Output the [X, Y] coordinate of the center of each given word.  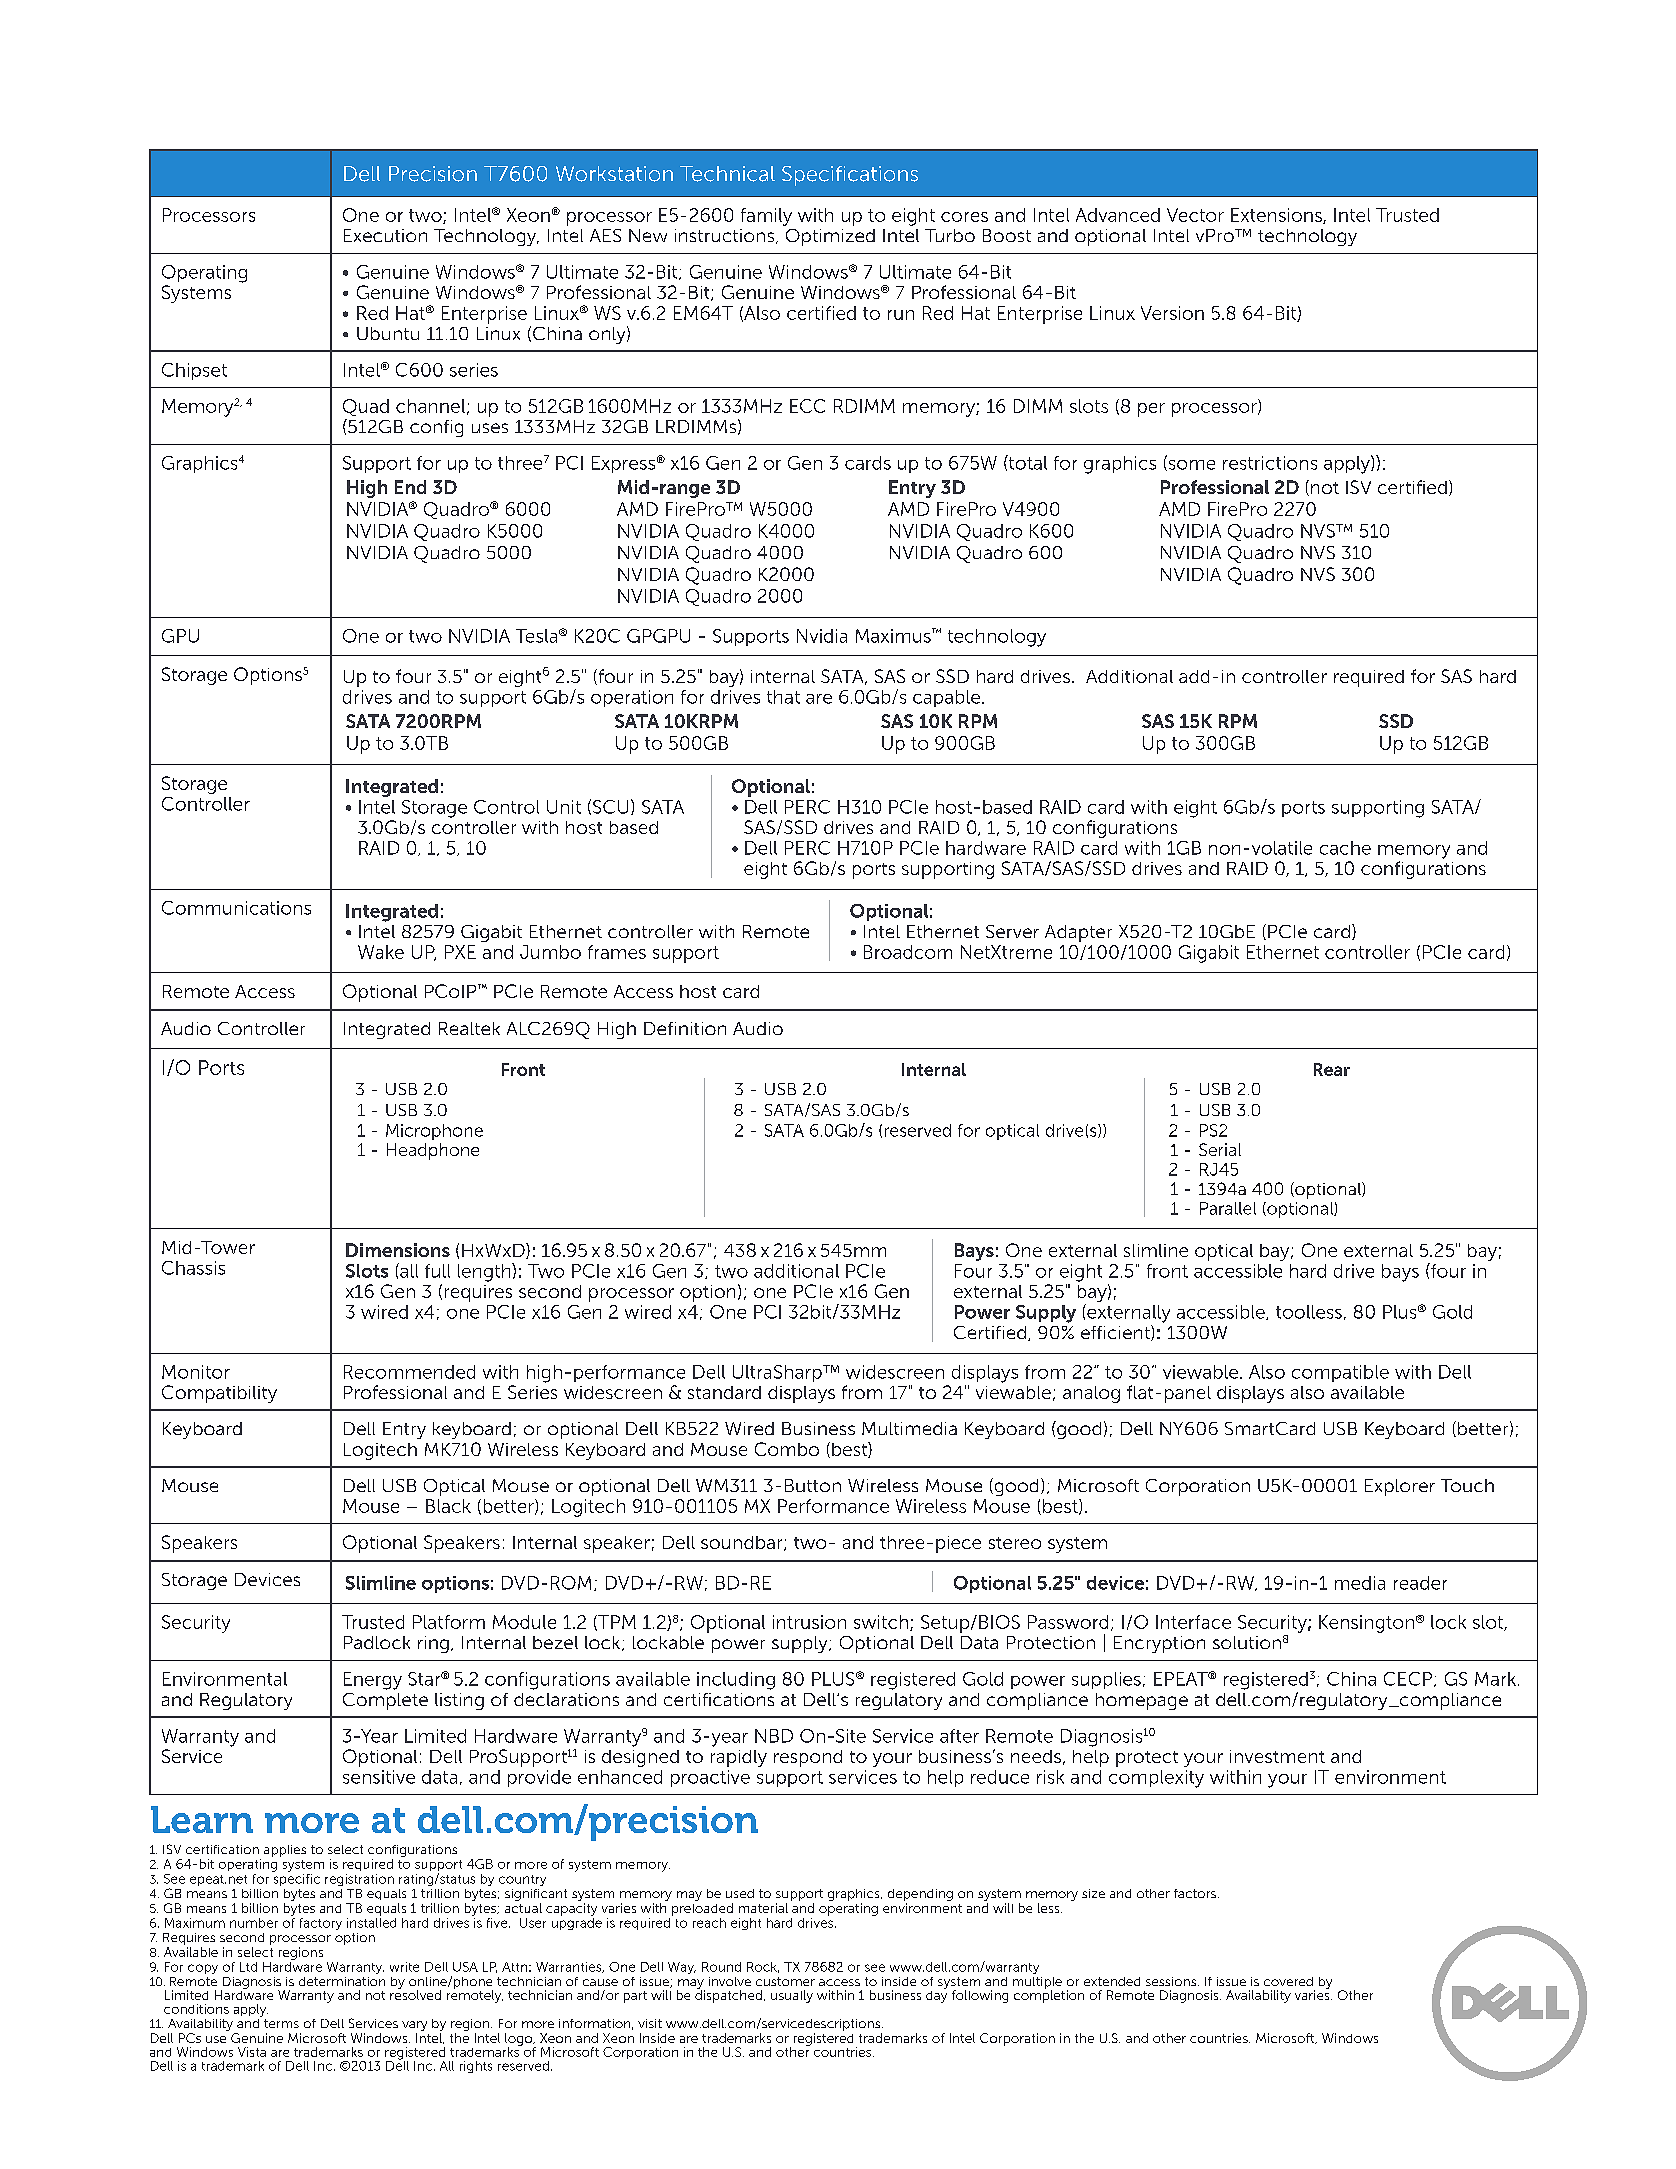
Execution [385, 235]
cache [1345, 848]
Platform [449, 1622]
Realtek [469, 1028]
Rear [1332, 1069]
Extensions [1277, 216]
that [783, 697]
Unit [564, 807]
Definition [685, 1028]
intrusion [809, 1622]
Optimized [830, 237]
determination [342, 1981]
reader [1420, 1583]
